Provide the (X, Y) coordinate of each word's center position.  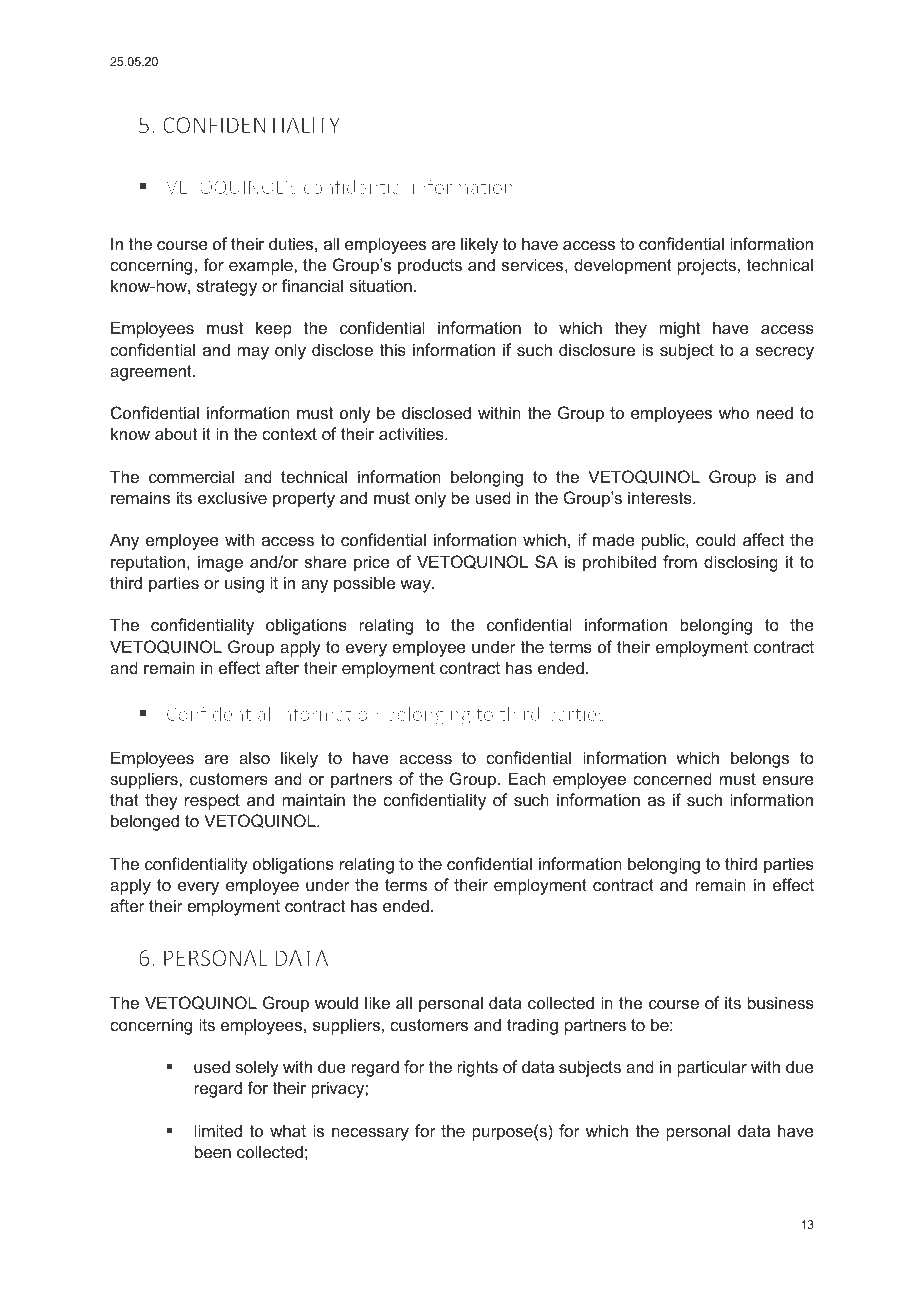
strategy (227, 288)
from (680, 561)
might (679, 329)
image (220, 563)
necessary (370, 1134)
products (430, 266)
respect (212, 802)
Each (527, 778)
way (416, 586)
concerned (672, 778)
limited (218, 1130)
